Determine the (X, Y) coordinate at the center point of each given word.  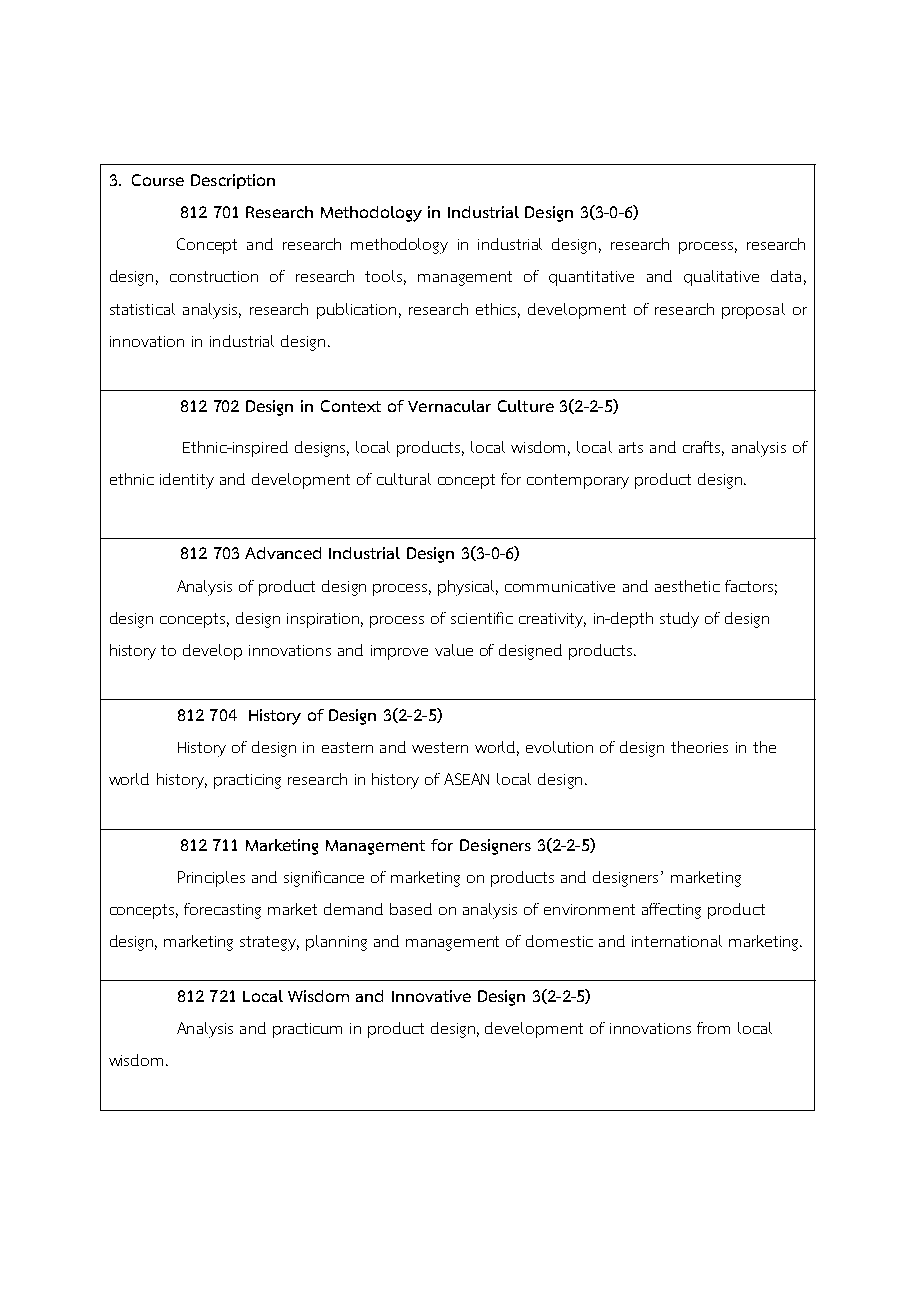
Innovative (431, 996)
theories (699, 747)
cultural (404, 479)
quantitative (591, 278)
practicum (307, 1030)
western (440, 747)
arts (631, 447)
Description (233, 181)
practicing (247, 781)
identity (187, 481)
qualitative (721, 278)
